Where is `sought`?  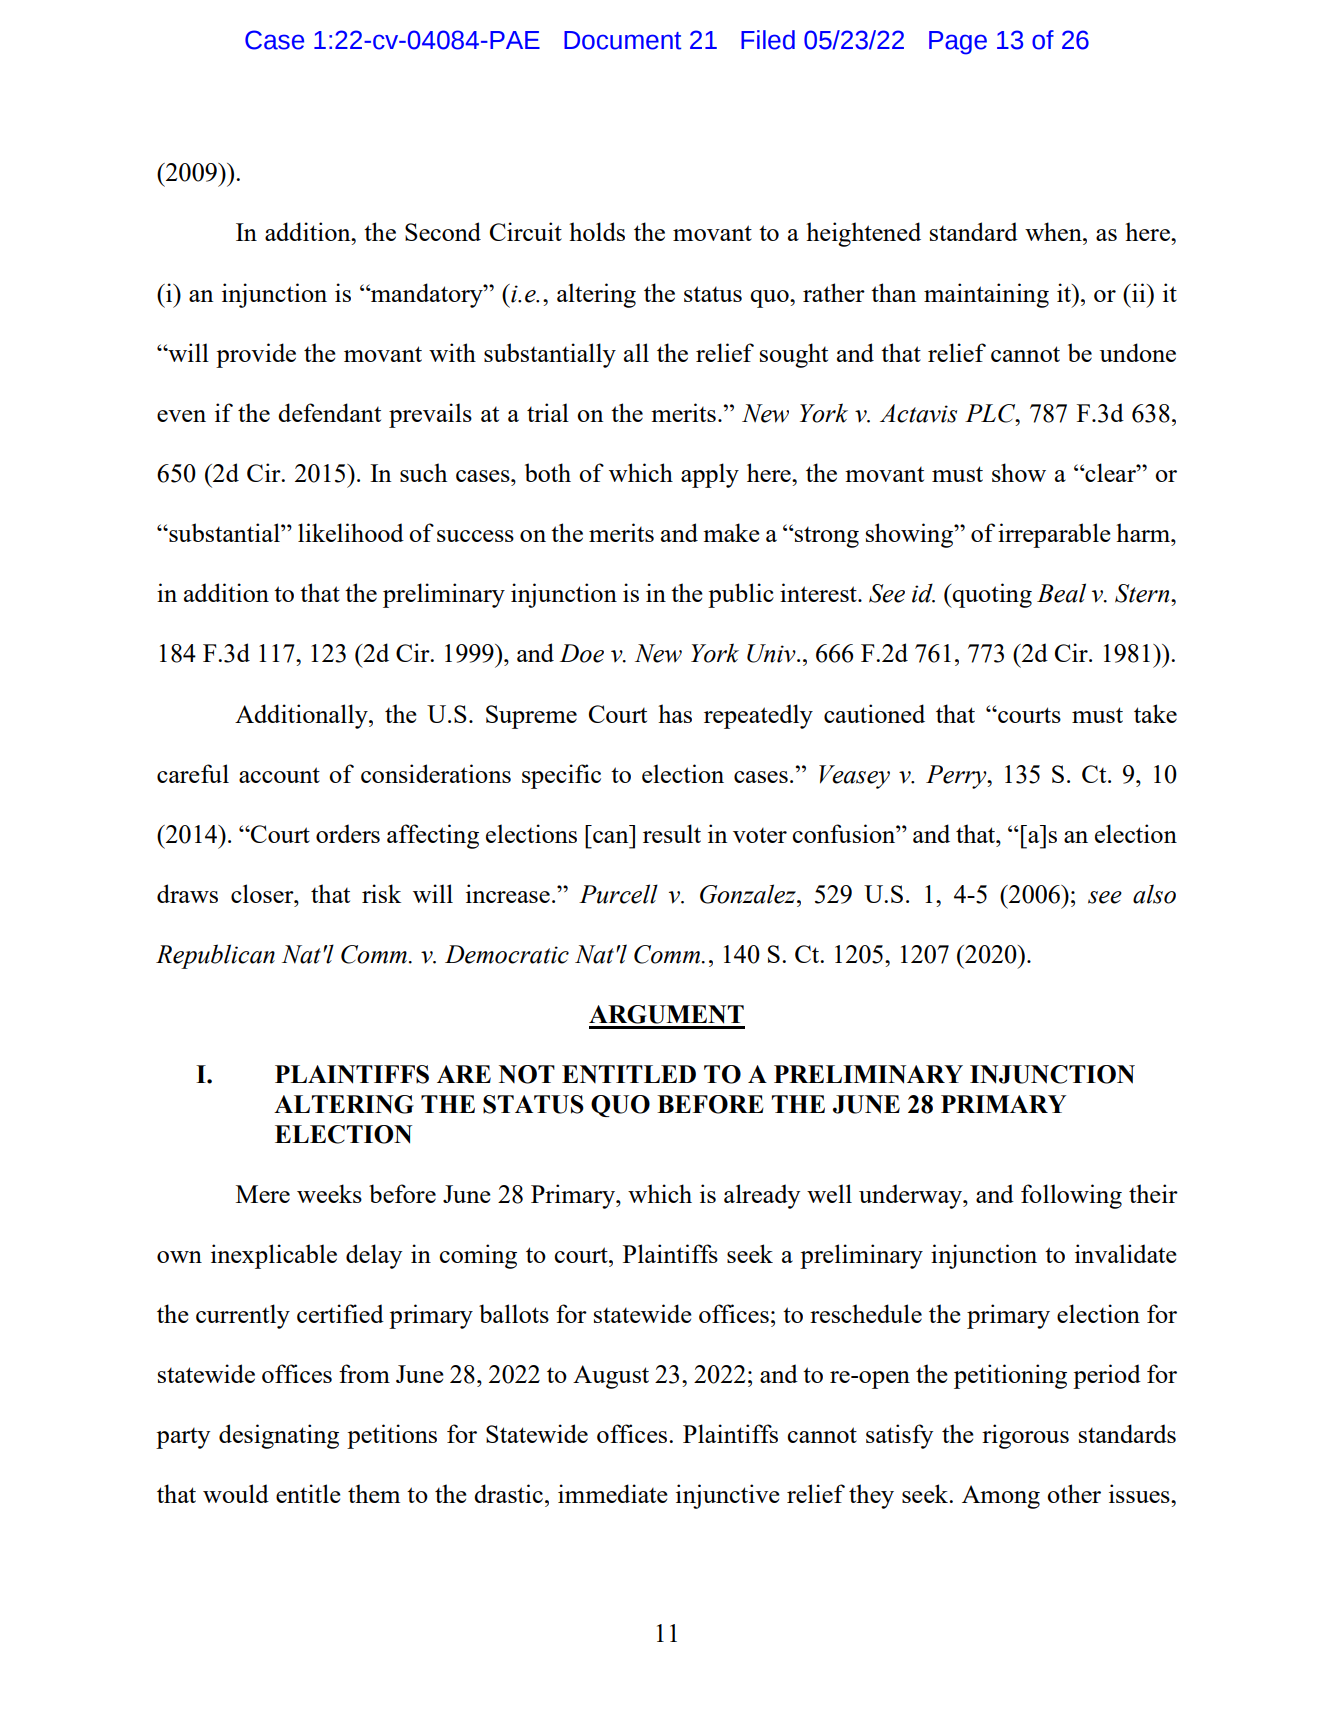
sought is located at coordinates (794, 355).
